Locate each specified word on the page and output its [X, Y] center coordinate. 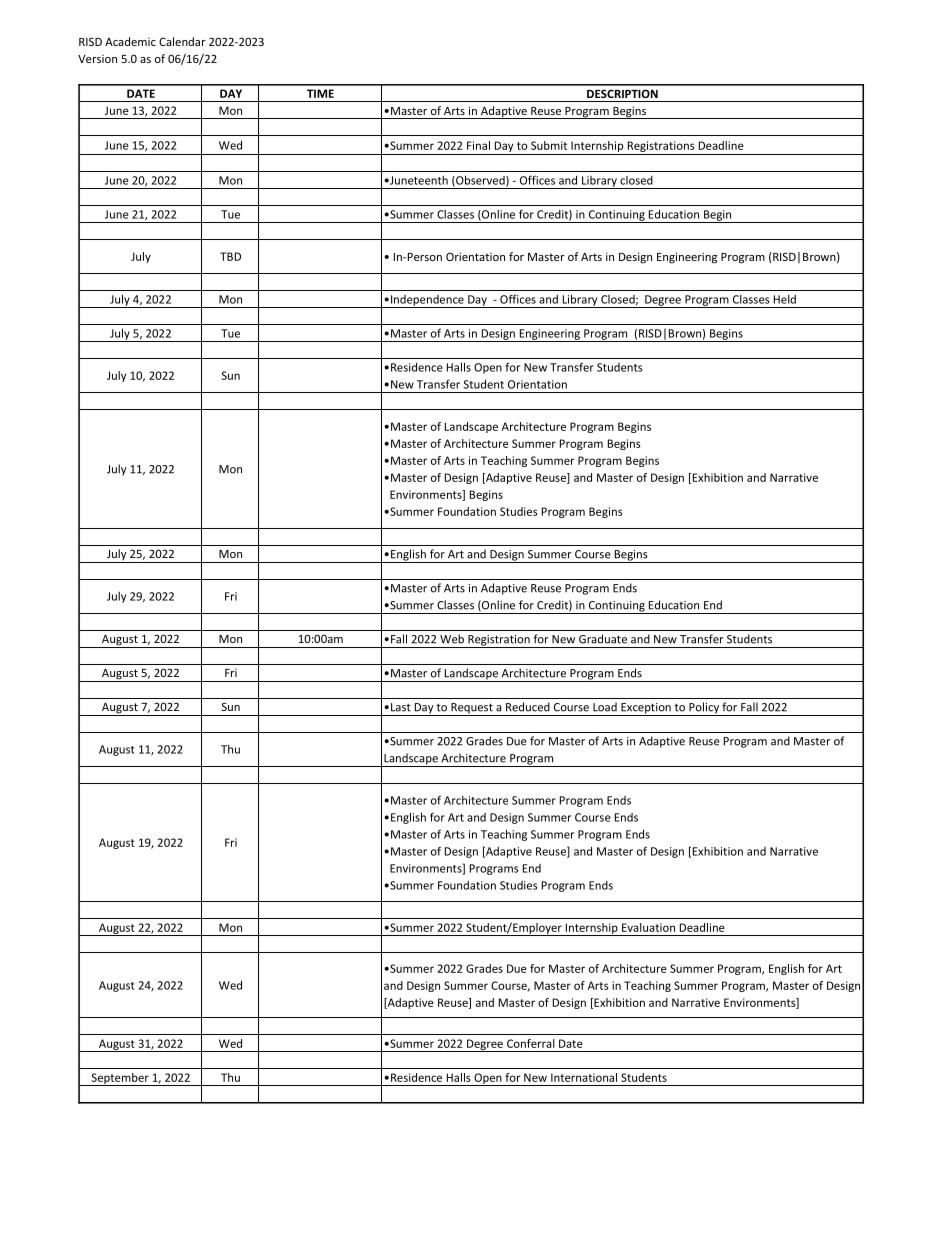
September [120, 1079]
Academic [130, 41]
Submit [549, 145]
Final [478, 145]
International [584, 1077]
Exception [646, 709]
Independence [427, 301]
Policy [704, 709]
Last [401, 707]
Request [472, 709]
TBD [230, 256]
